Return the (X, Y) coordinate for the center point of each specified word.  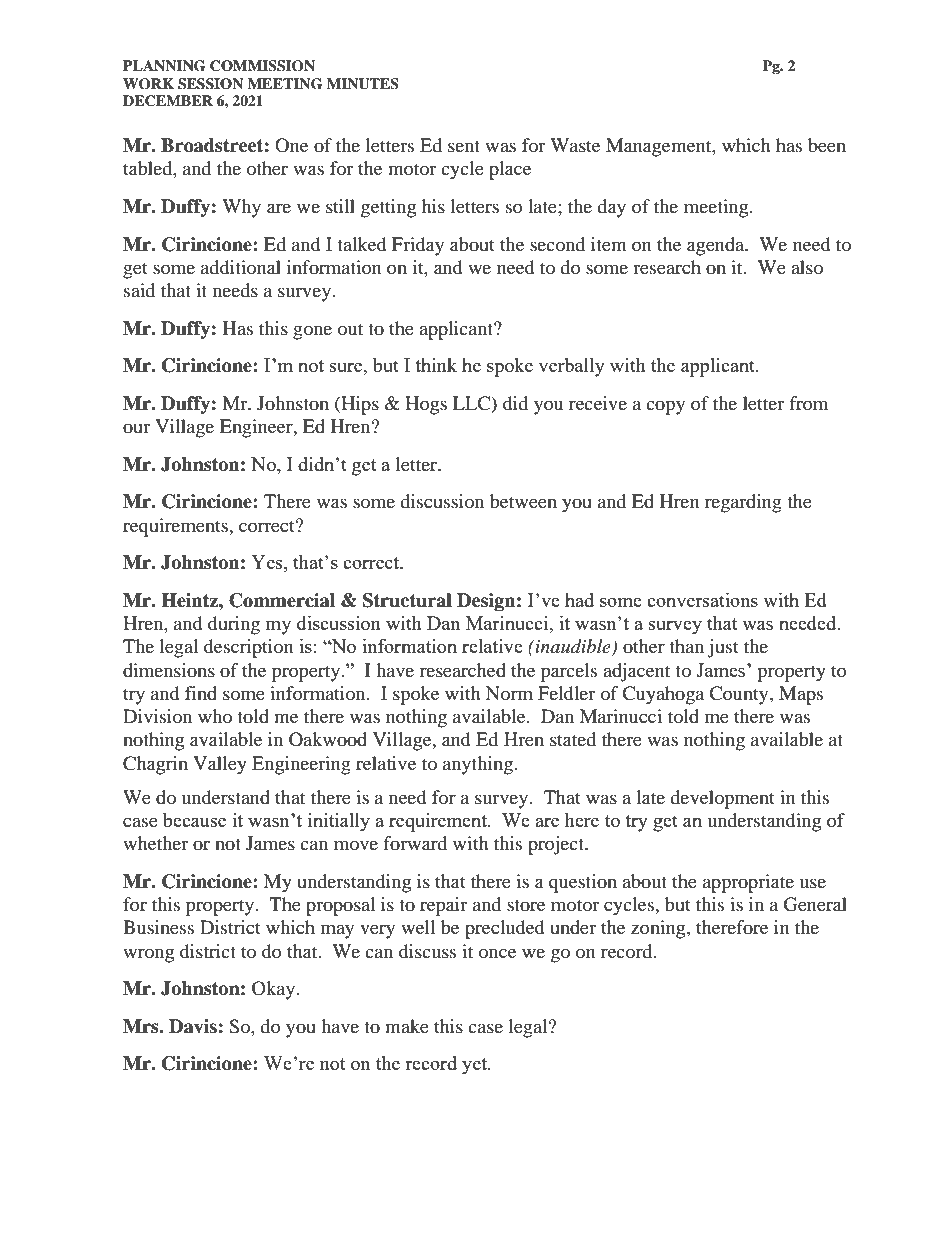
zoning (659, 929)
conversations (702, 600)
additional (241, 267)
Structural (407, 600)
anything (479, 765)
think (436, 365)
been (827, 145)
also (807, 267)
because (194, 820)
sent (464, 146)
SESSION (210, 84)
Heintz (190, 600)
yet (475, 1066)
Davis (193, 1026)
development (722, 799)
